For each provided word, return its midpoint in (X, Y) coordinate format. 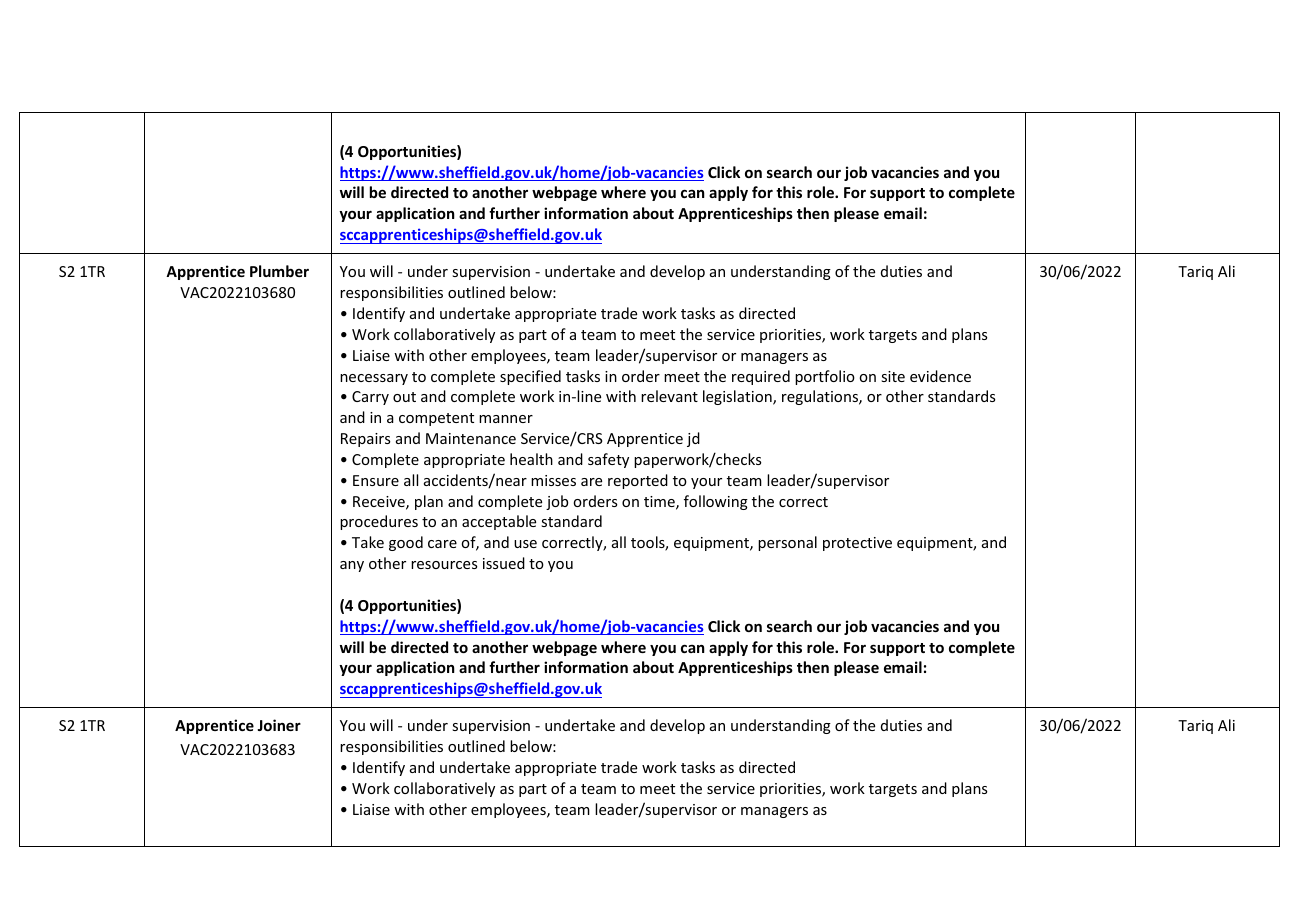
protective (857, 544)
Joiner (279, 725)
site (893, 376)
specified (530, 377)
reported (638, 481)
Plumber (279, 271)
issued (504, 563)
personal (787, 543)
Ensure (376, 480)
